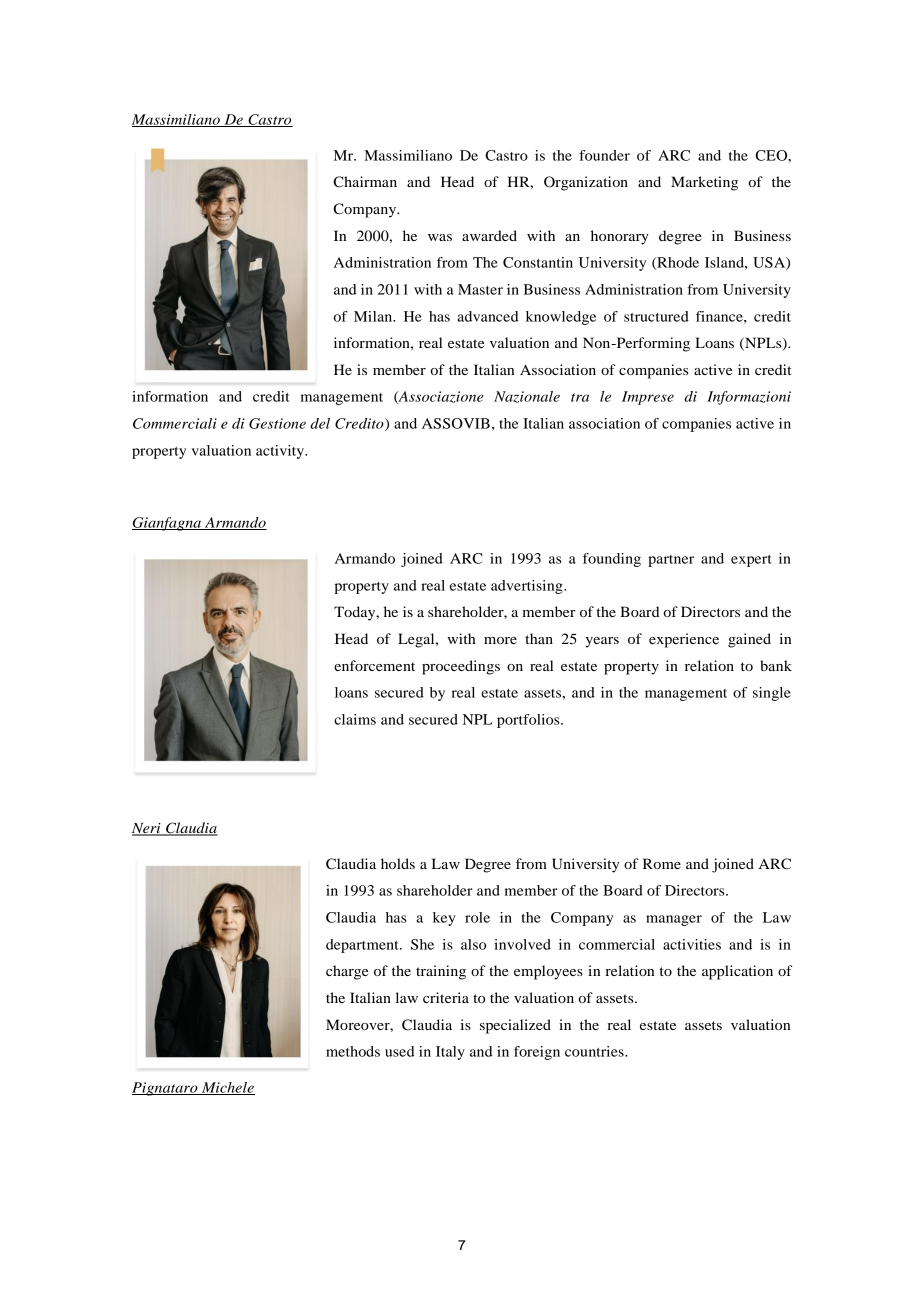 The image size is (924, 1308). I want to click on Chairman, so click(365, 182).
